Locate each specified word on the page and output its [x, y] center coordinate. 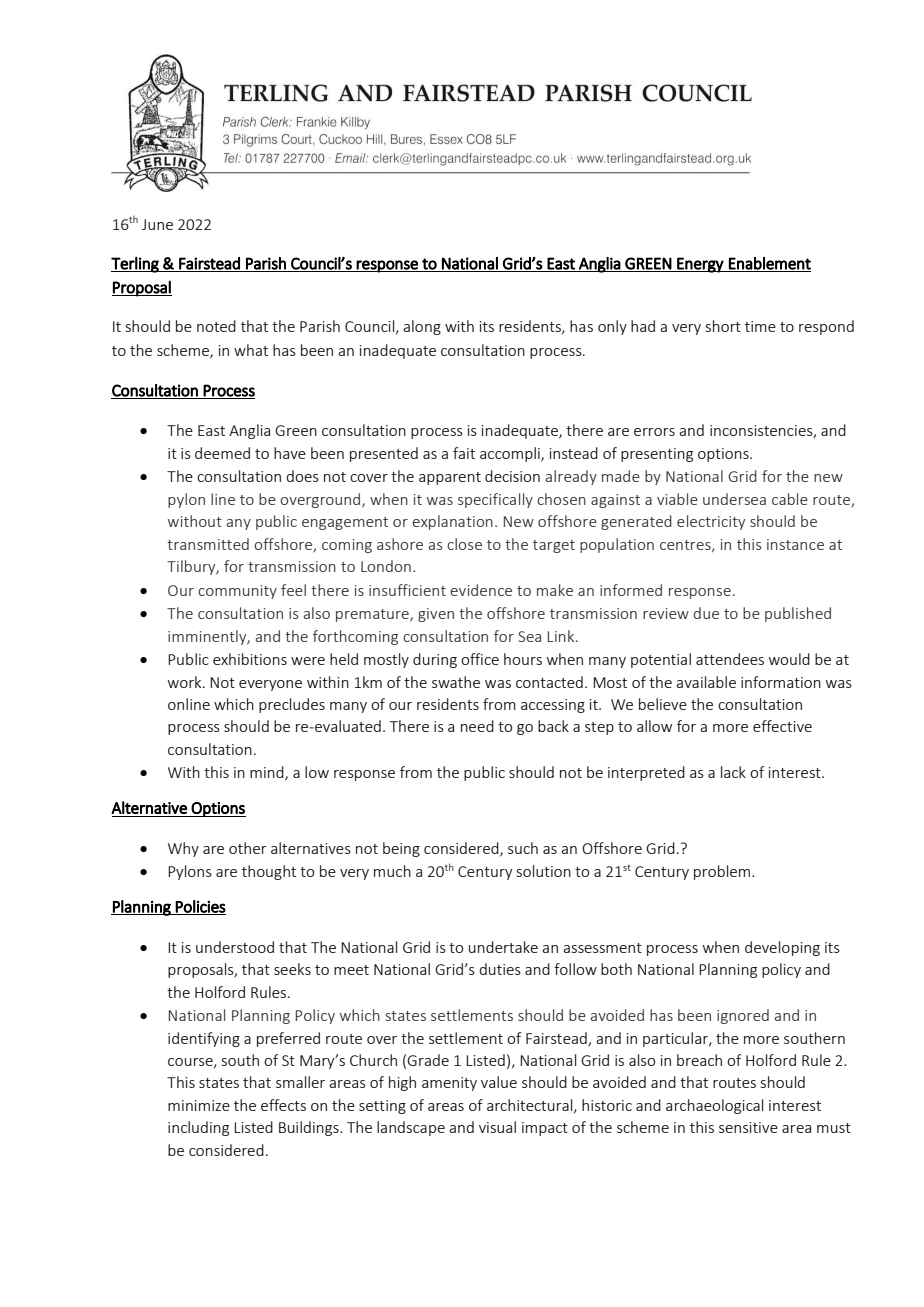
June [157, 224]
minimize [199, 1105]
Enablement [769, 264]
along [422, 327]
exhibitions [250, 659]
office [480, 659]
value [499, 1082]
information [781, 682]
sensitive [748, 1127]
